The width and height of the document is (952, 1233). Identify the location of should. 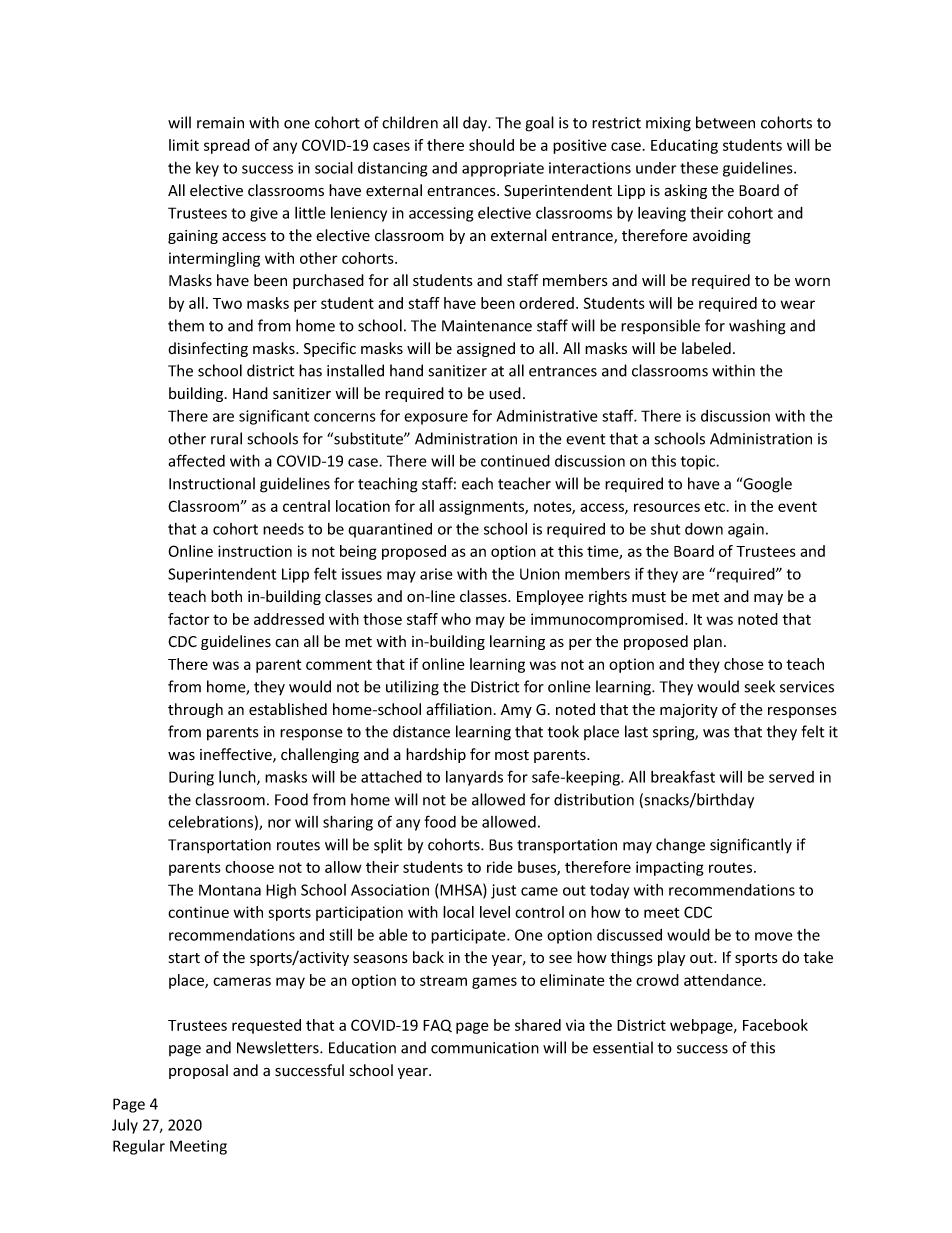
(491, 145).
